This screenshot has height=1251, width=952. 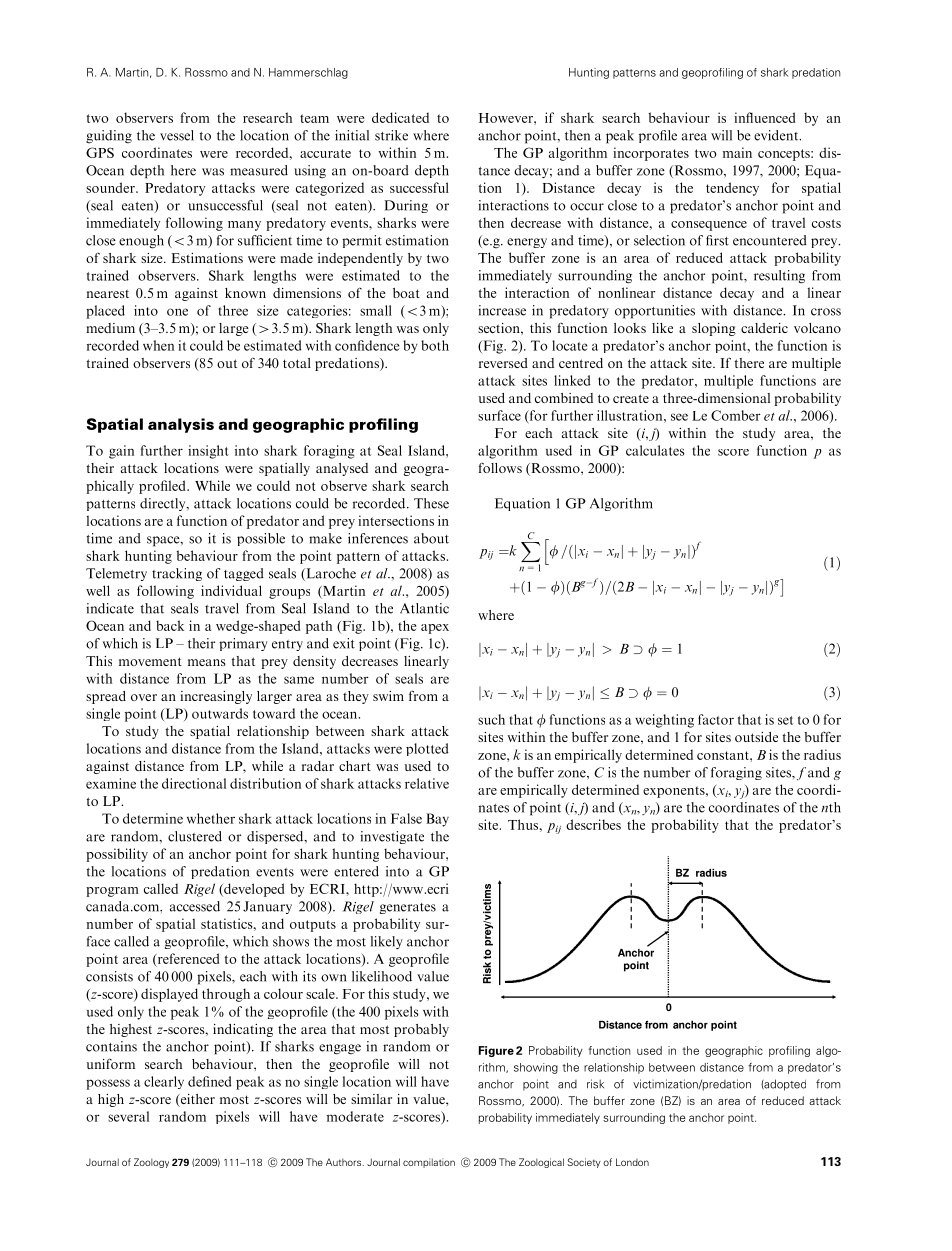 What do you see at coordinates (437, 820) in the screenshot?
I see `Bay` at bounding box center [437, 820].
